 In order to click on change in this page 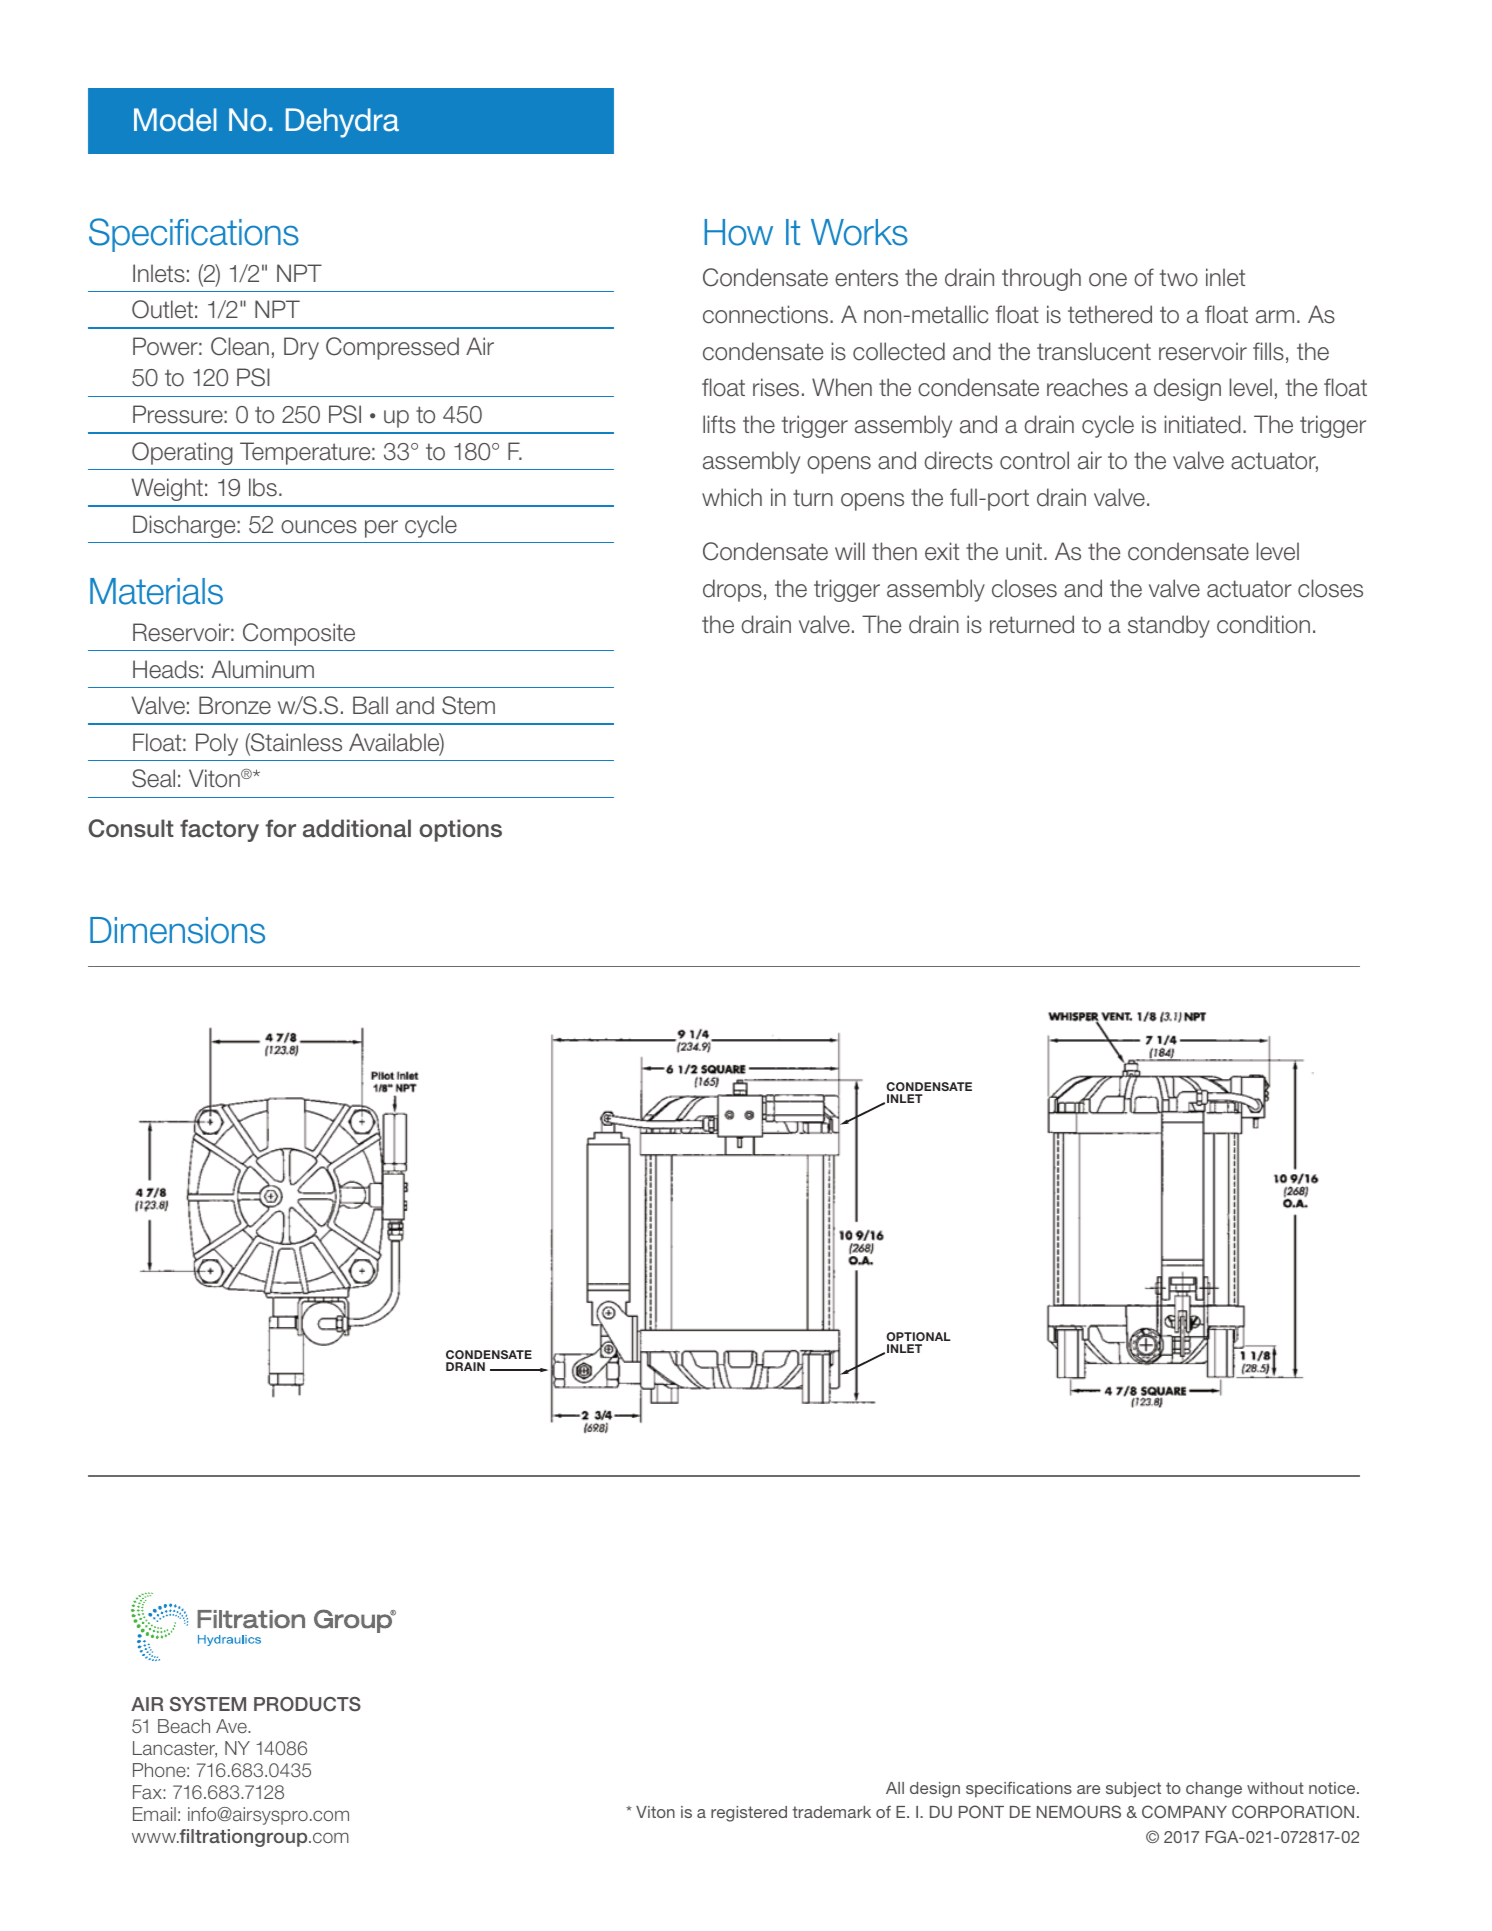, I will do `click(1214, 1790)`.
